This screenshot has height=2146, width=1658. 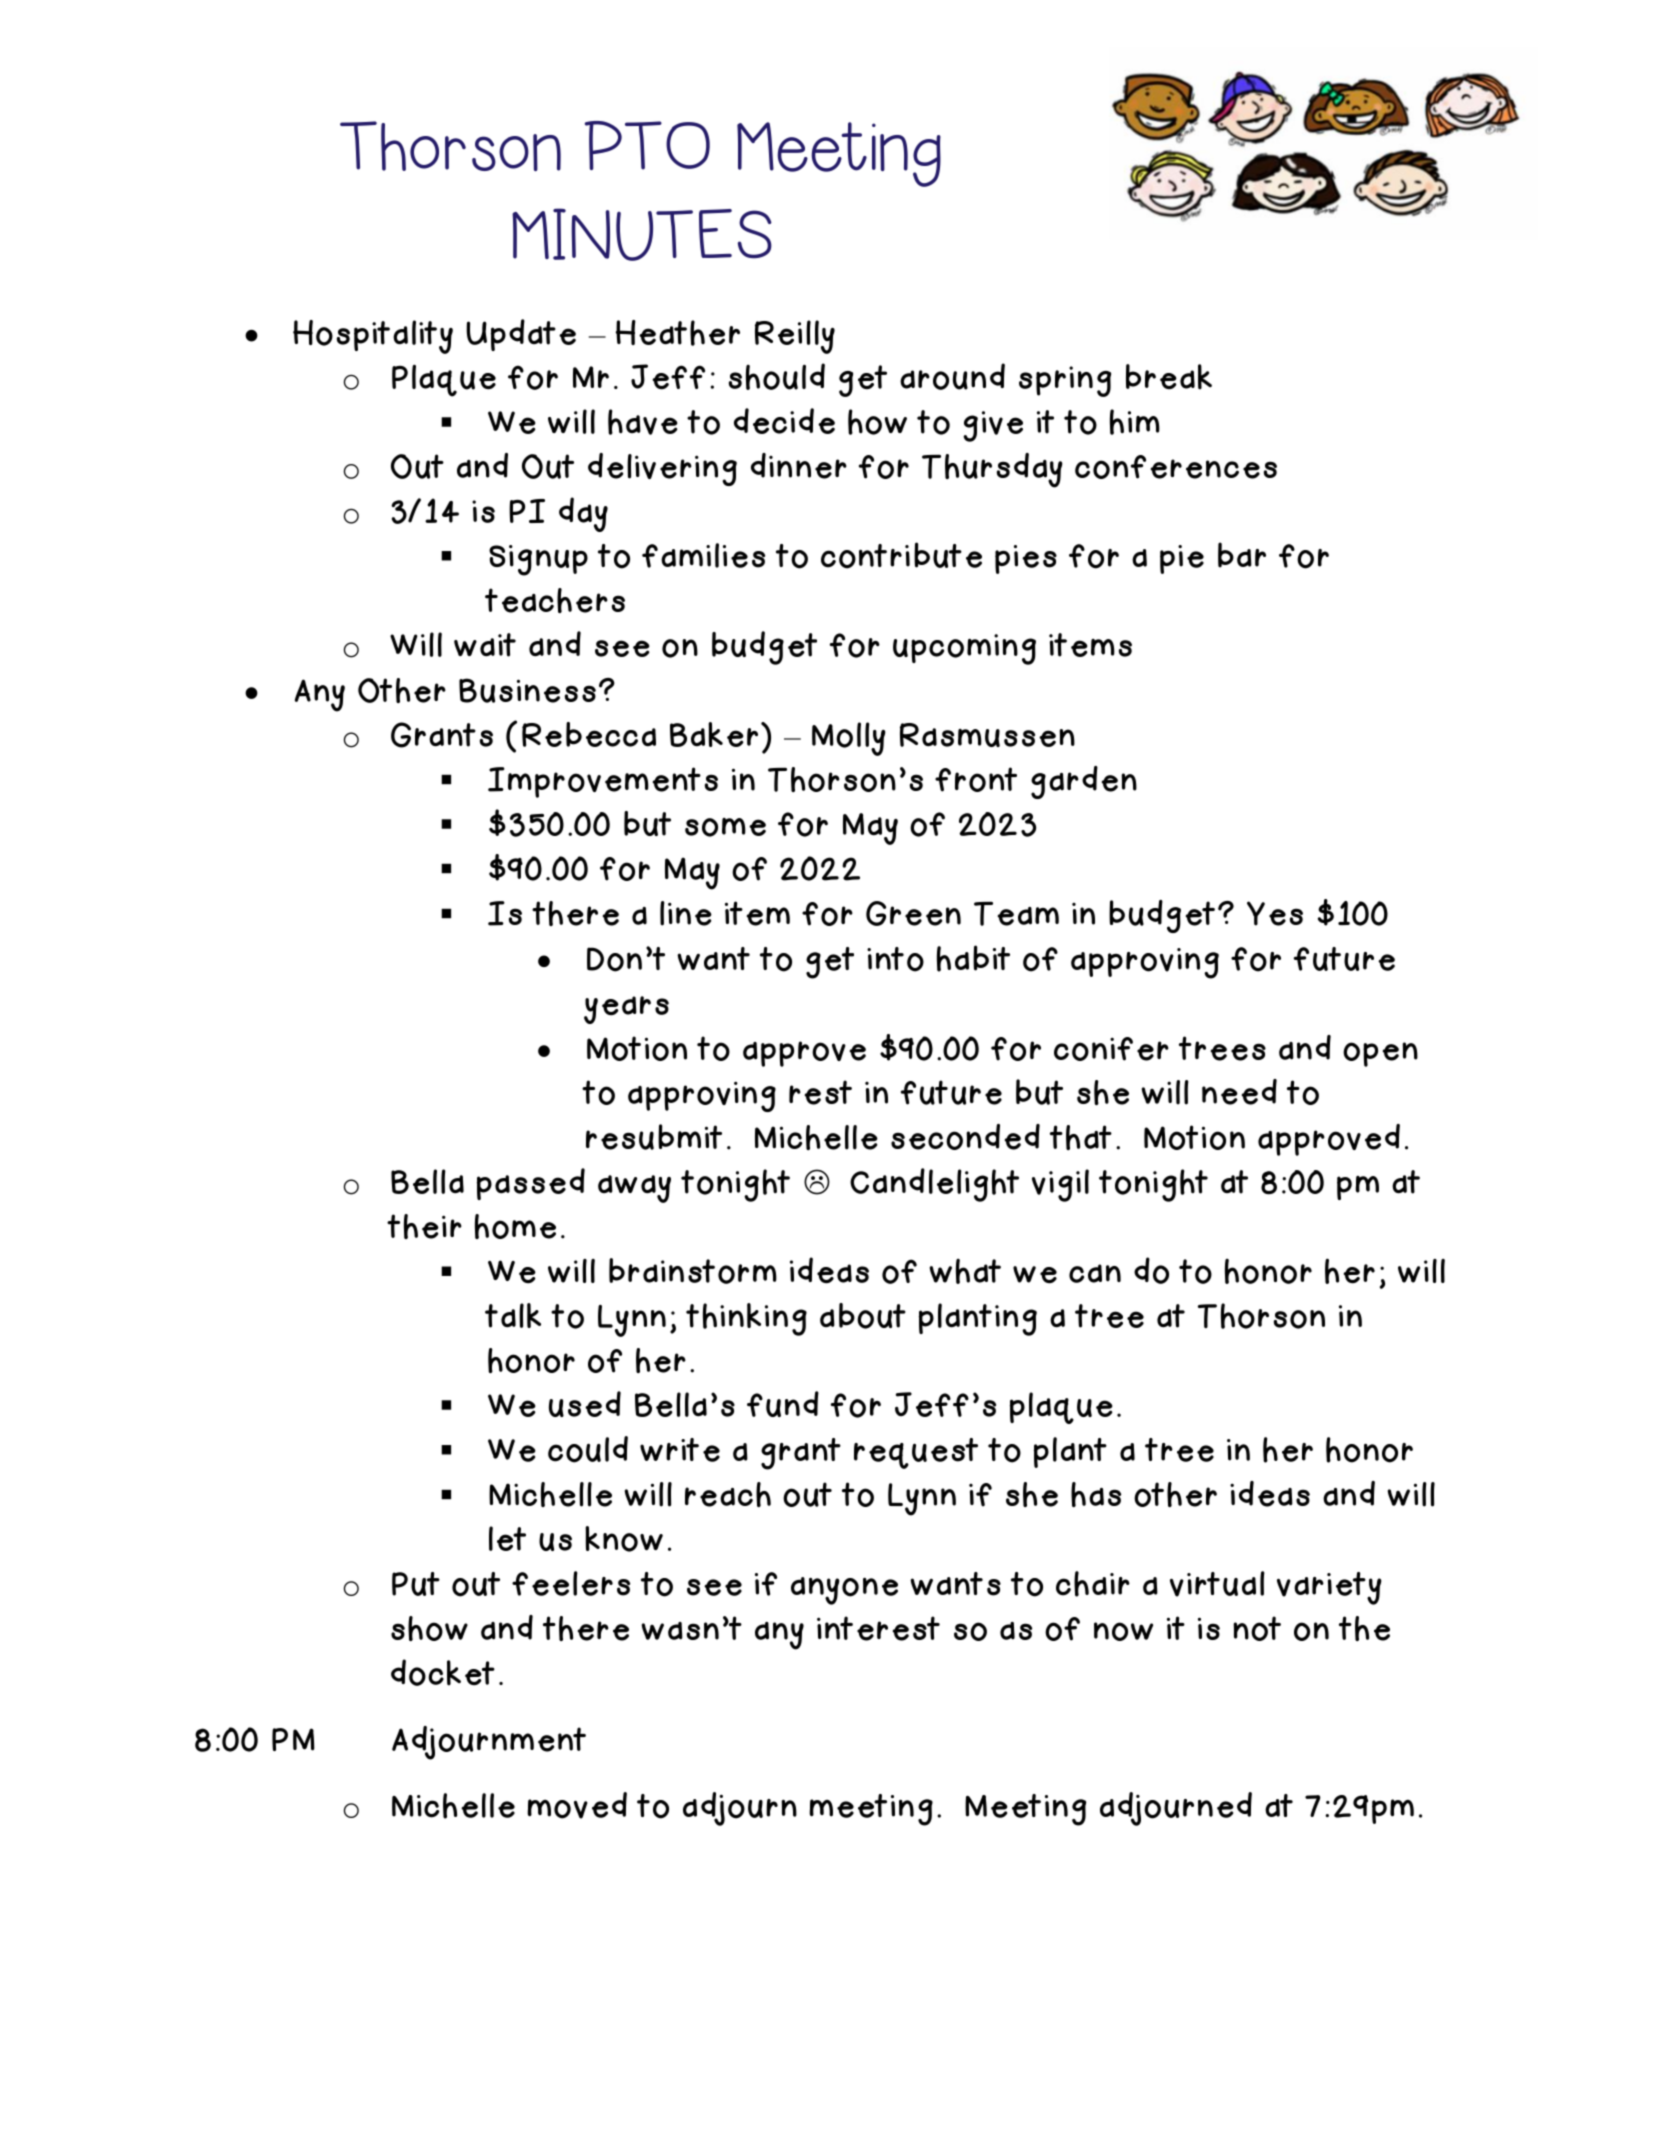 I want to click on moved, so click(x=577, y=1805).
